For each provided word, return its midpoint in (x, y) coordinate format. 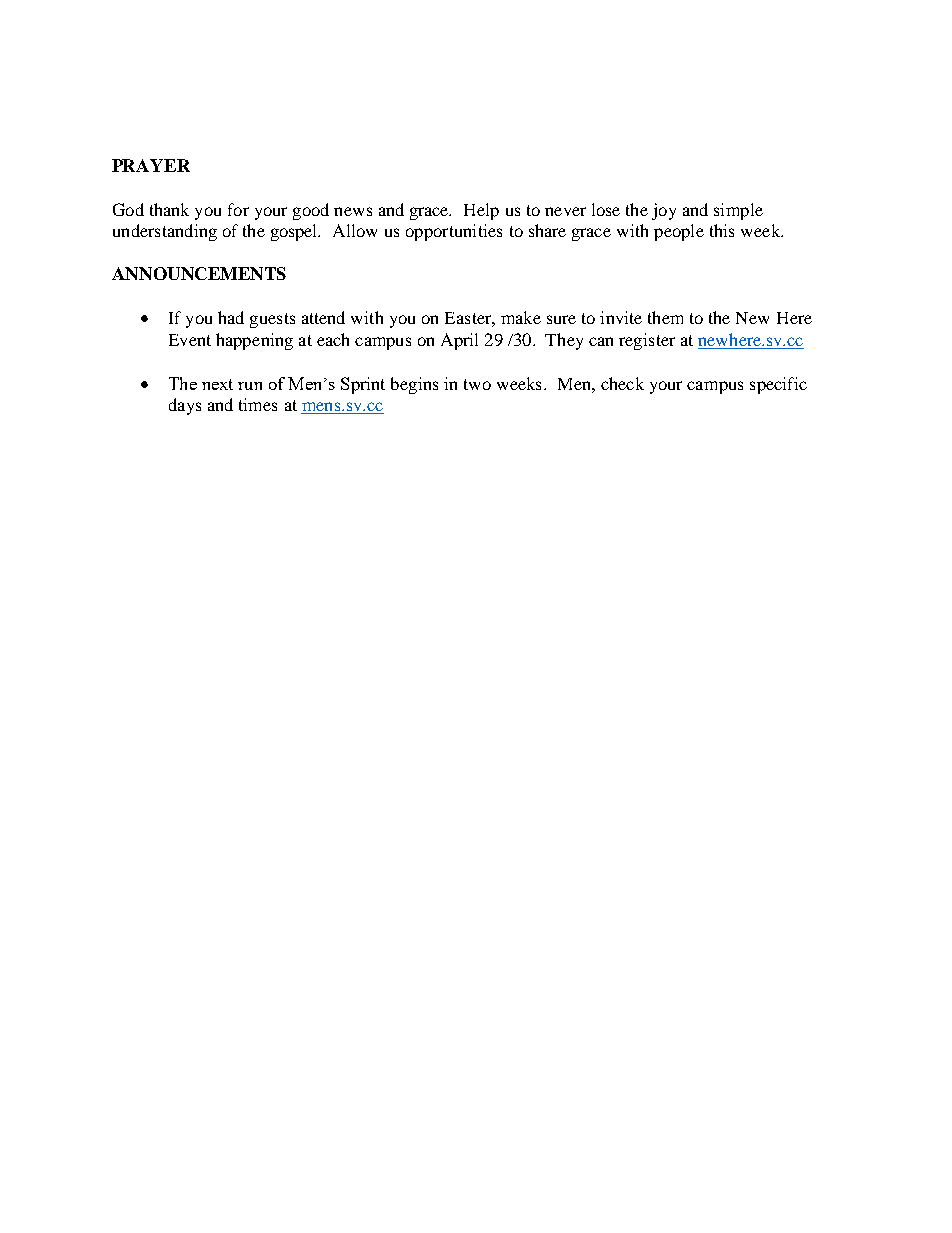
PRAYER (151, 165)
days (185, 406)
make (521, 317)
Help (481, 211)
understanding (165, 232)
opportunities (454, 232)
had (231, 317)
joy (664, 211)
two (477, 384)
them (665, 317)
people (679, 232)
